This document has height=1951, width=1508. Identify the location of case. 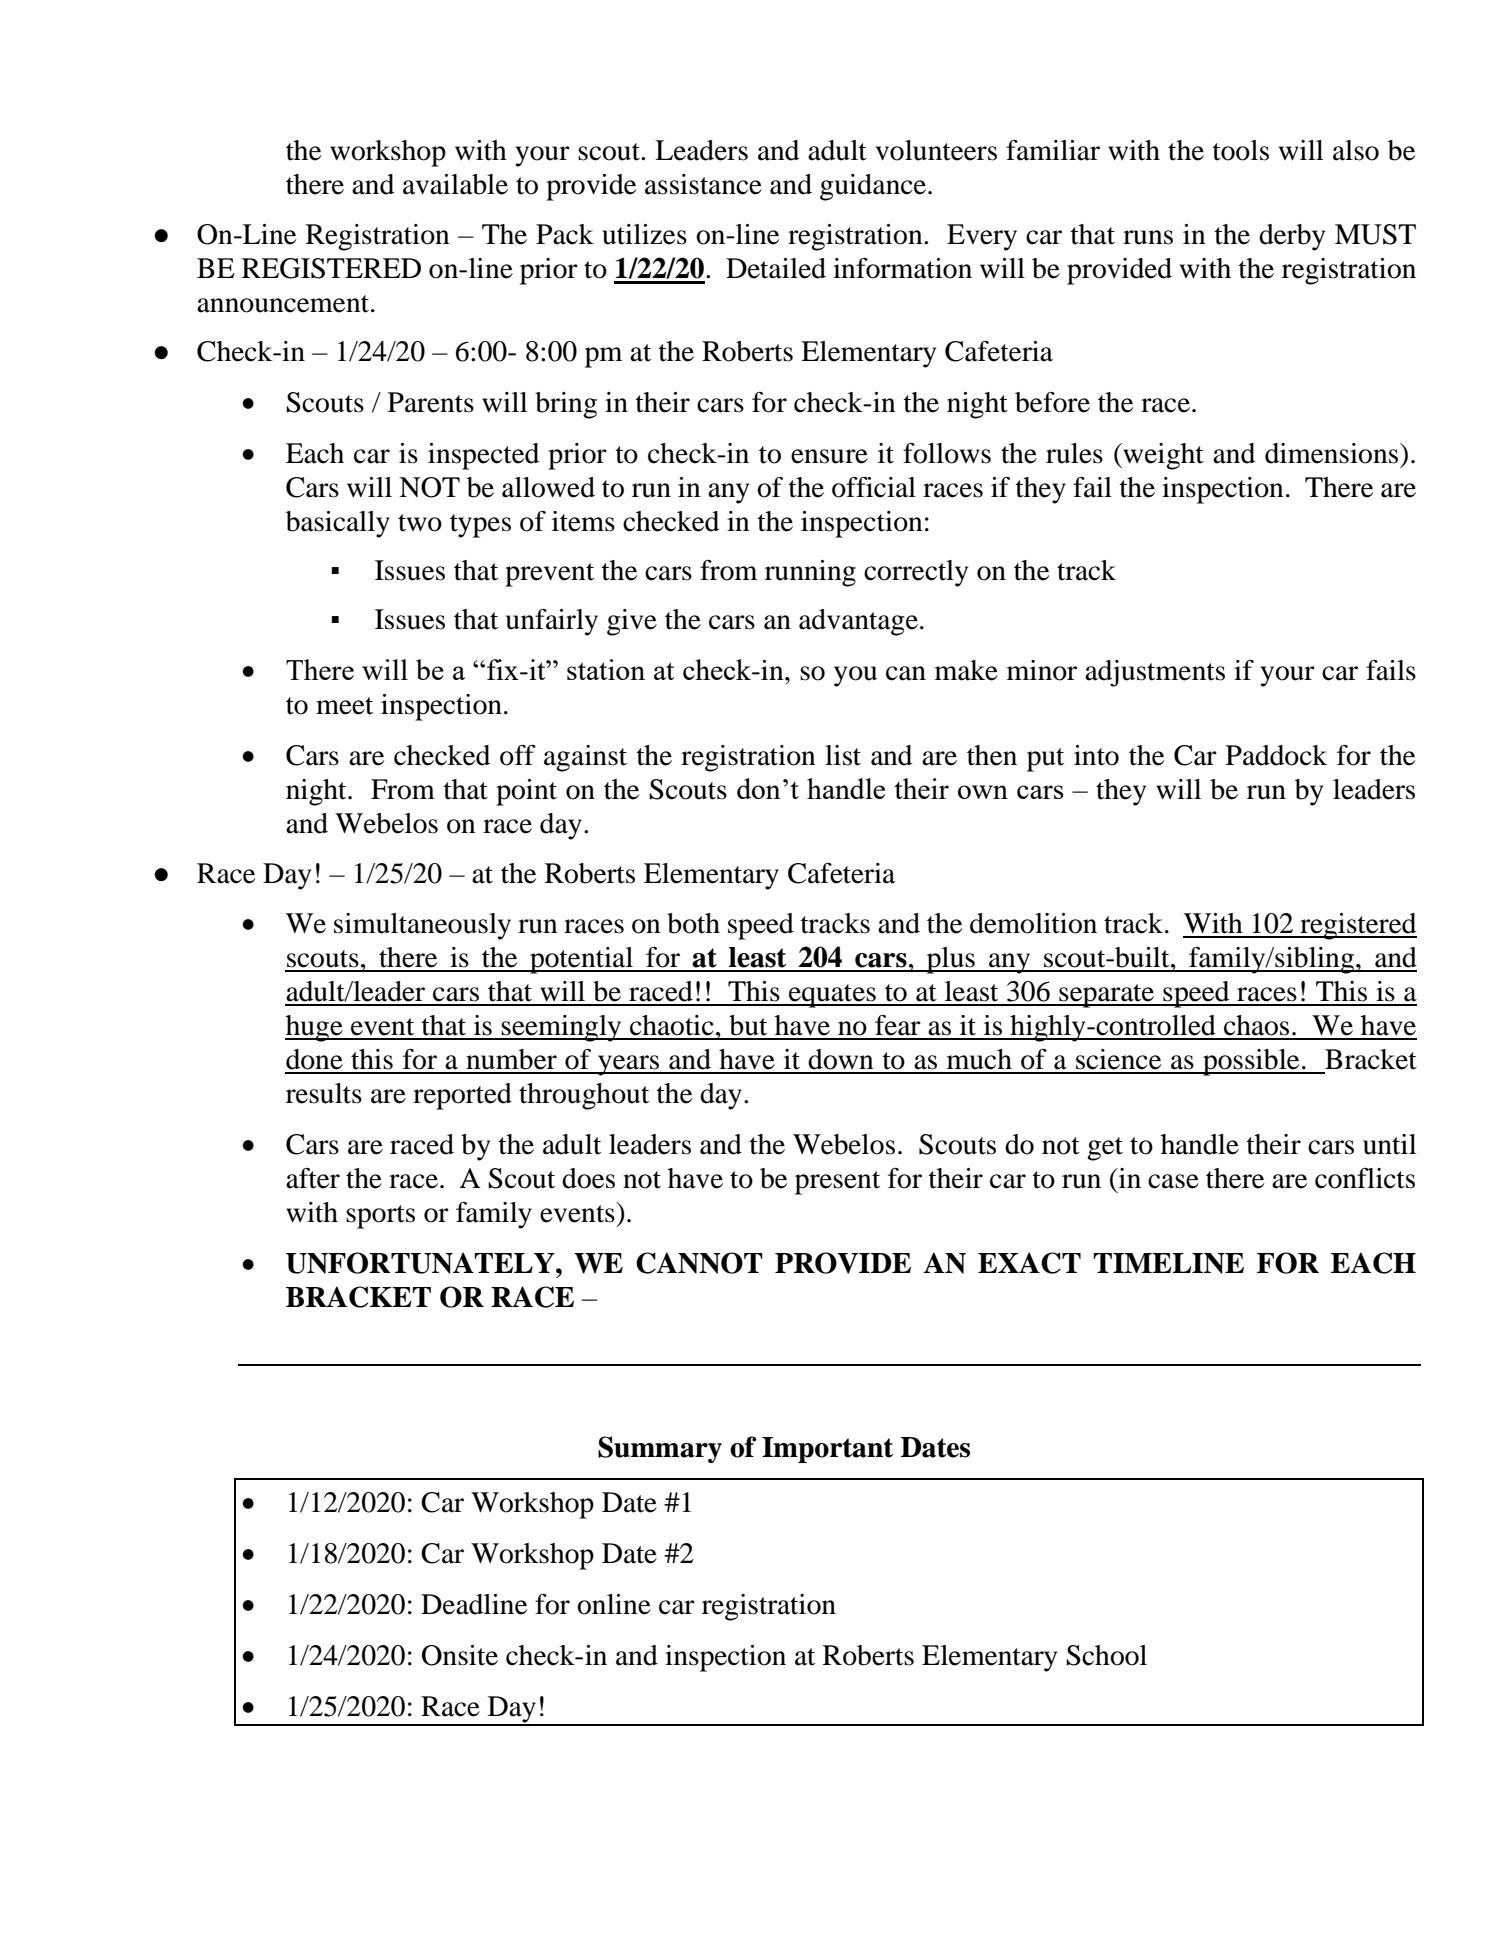
(1173, 1181).
